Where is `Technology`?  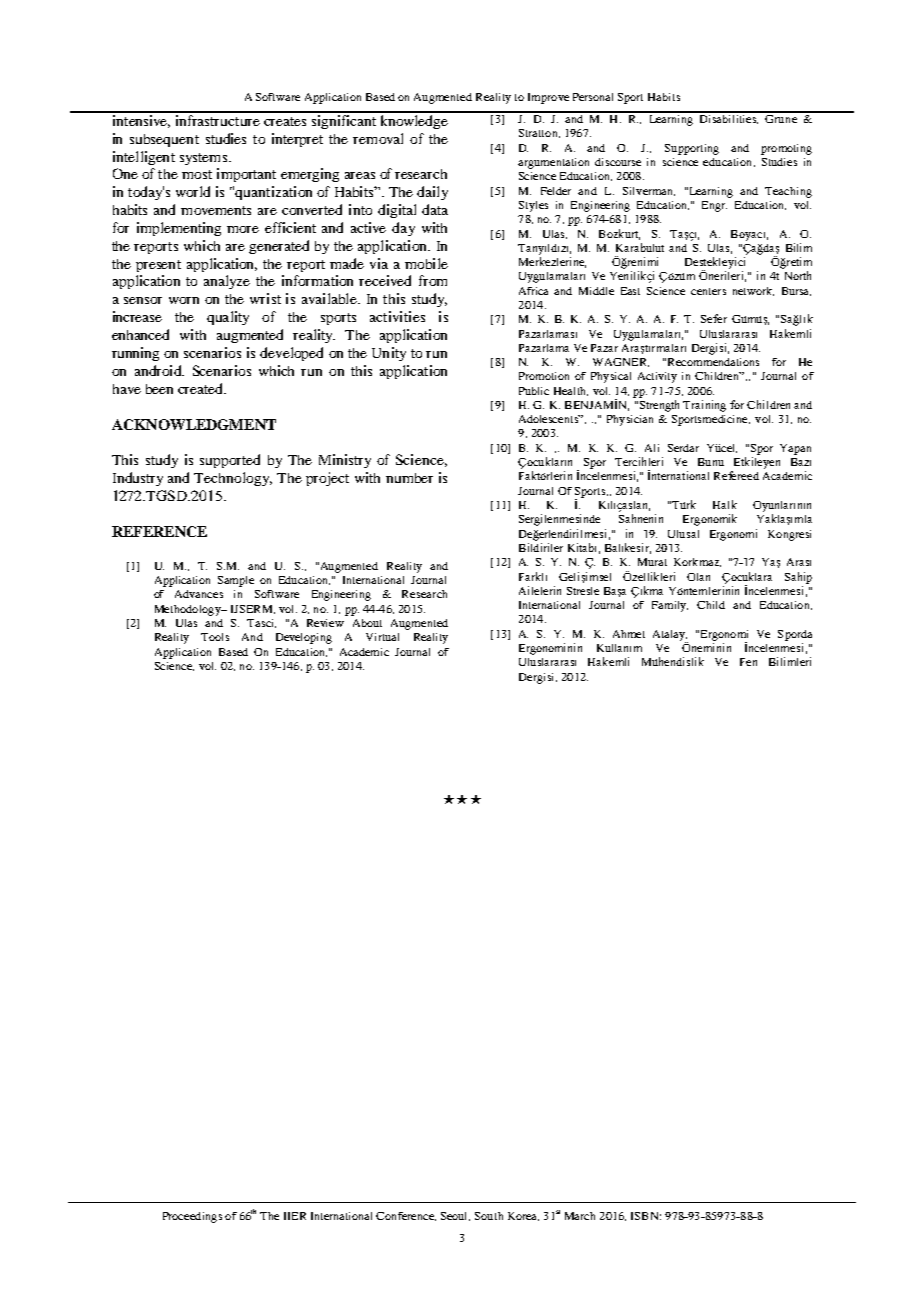
Technology is located at coordinates (233, 479).
